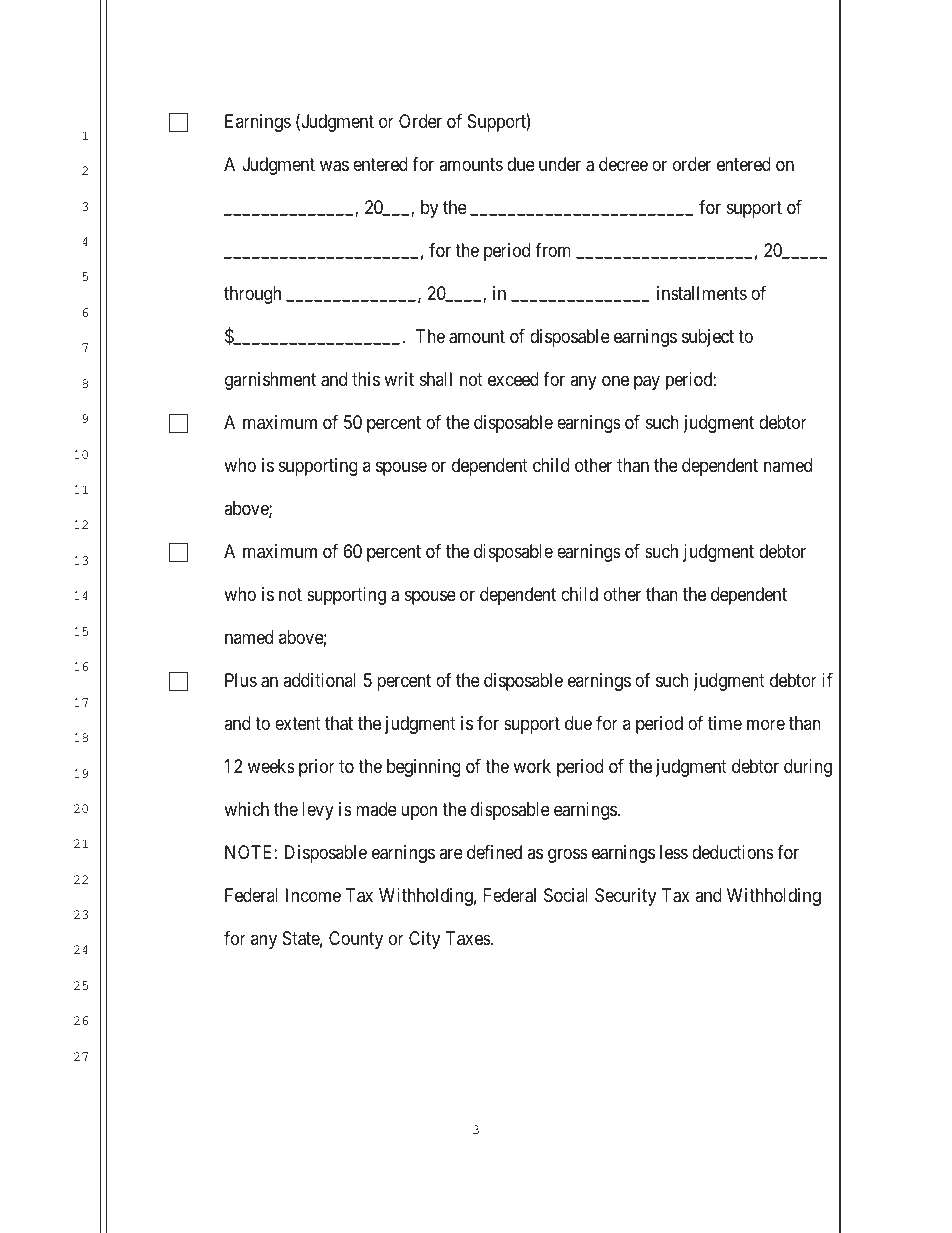 This page has height=1233, width=952. Describe the element at coordinates (319, 680) in the page. I see `additional` at that location.
